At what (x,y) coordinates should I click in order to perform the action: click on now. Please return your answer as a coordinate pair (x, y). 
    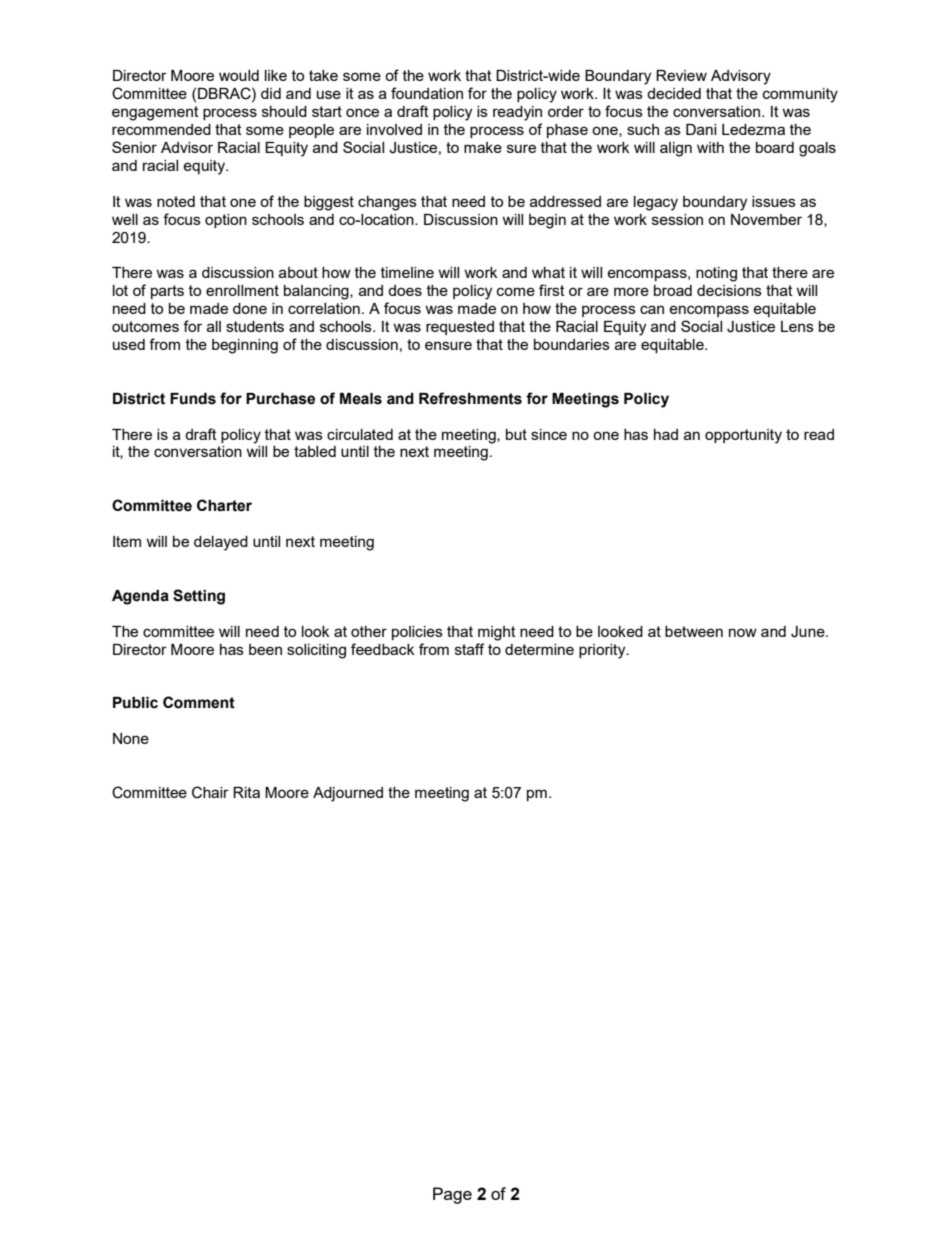
    Looking at the image, I should click on (743, 632).
